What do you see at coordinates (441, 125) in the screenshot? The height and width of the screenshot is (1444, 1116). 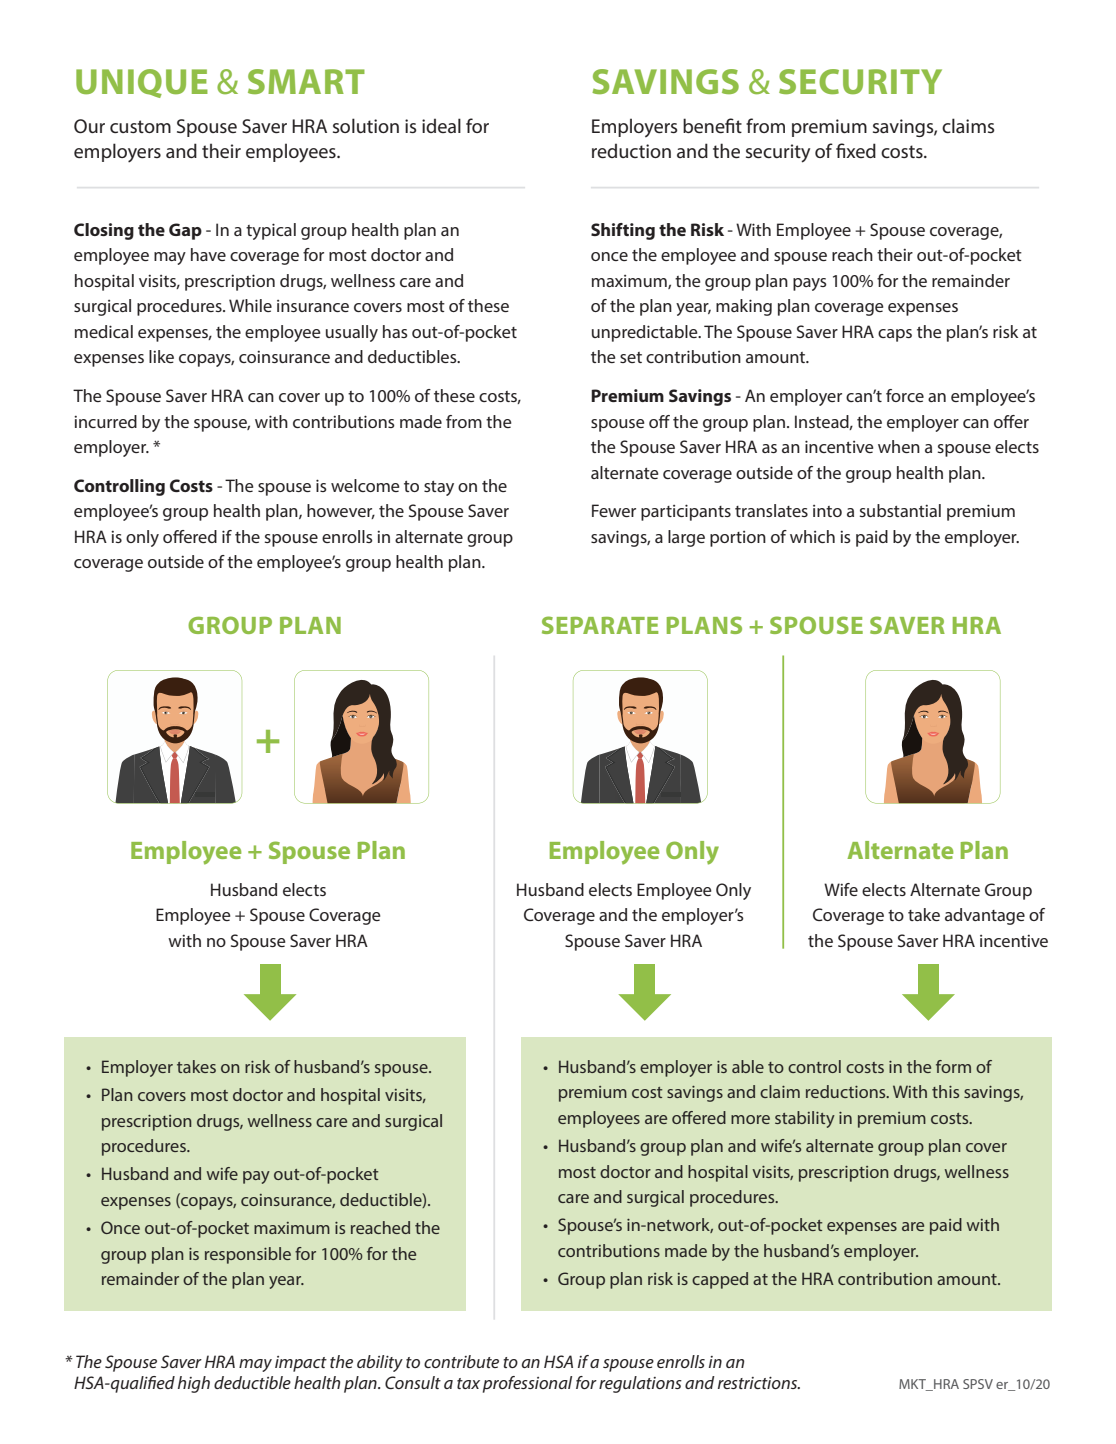 I see `ideal` at bounding box center [441, 125].
